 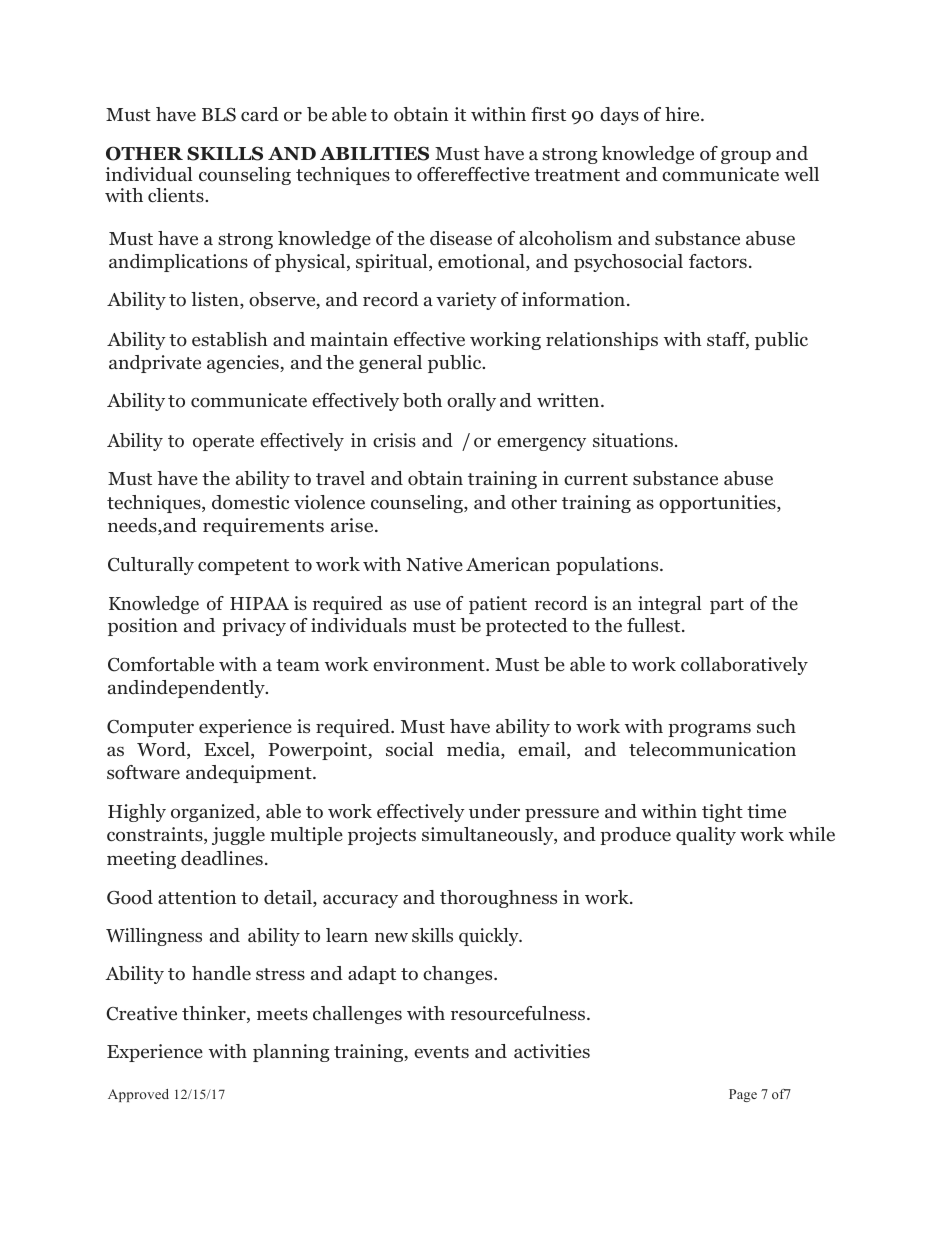 I want to click on first, so click(x=548, y=114).
